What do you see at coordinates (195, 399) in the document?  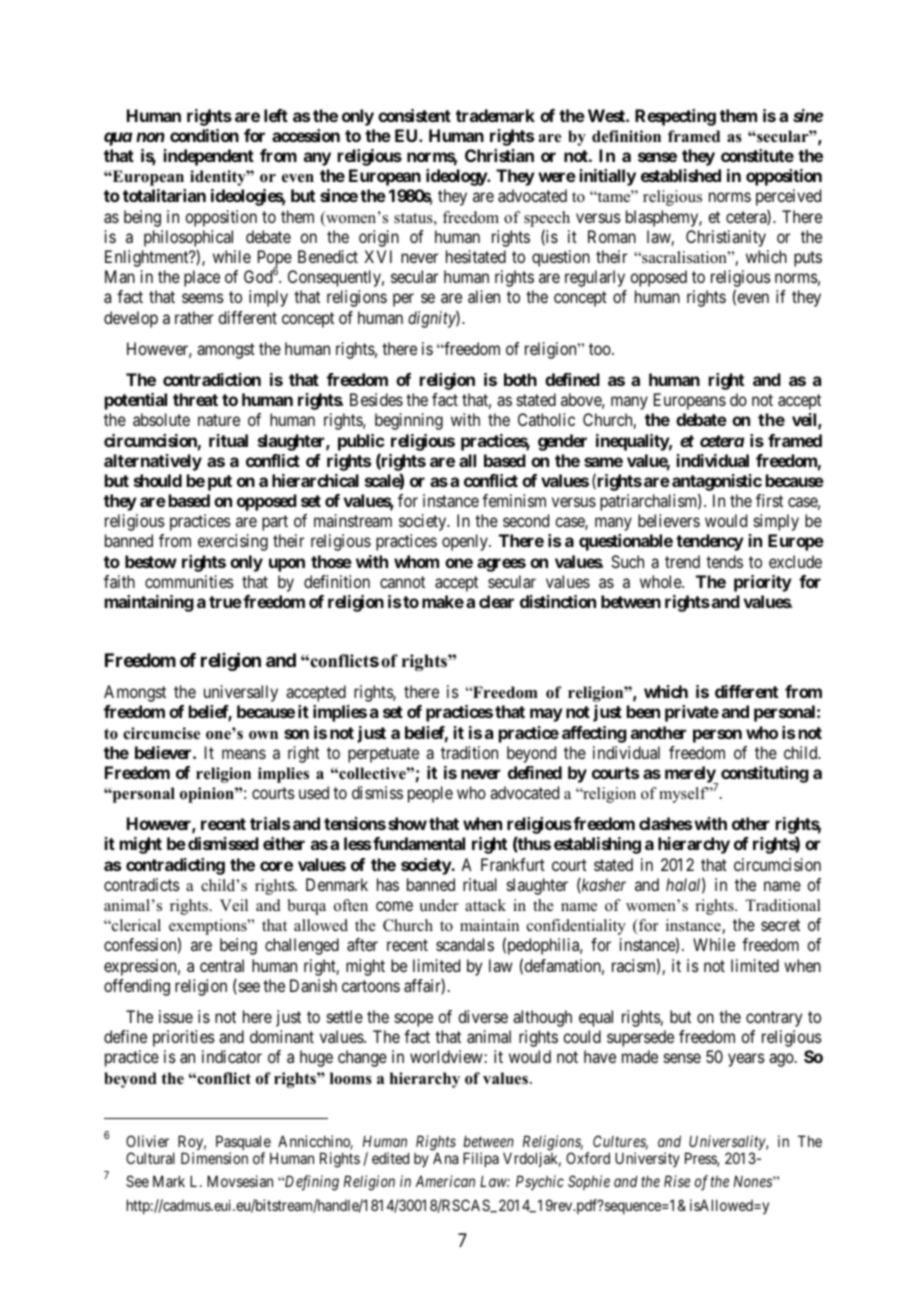 I see `threat` at bounding box center [195, 399].
